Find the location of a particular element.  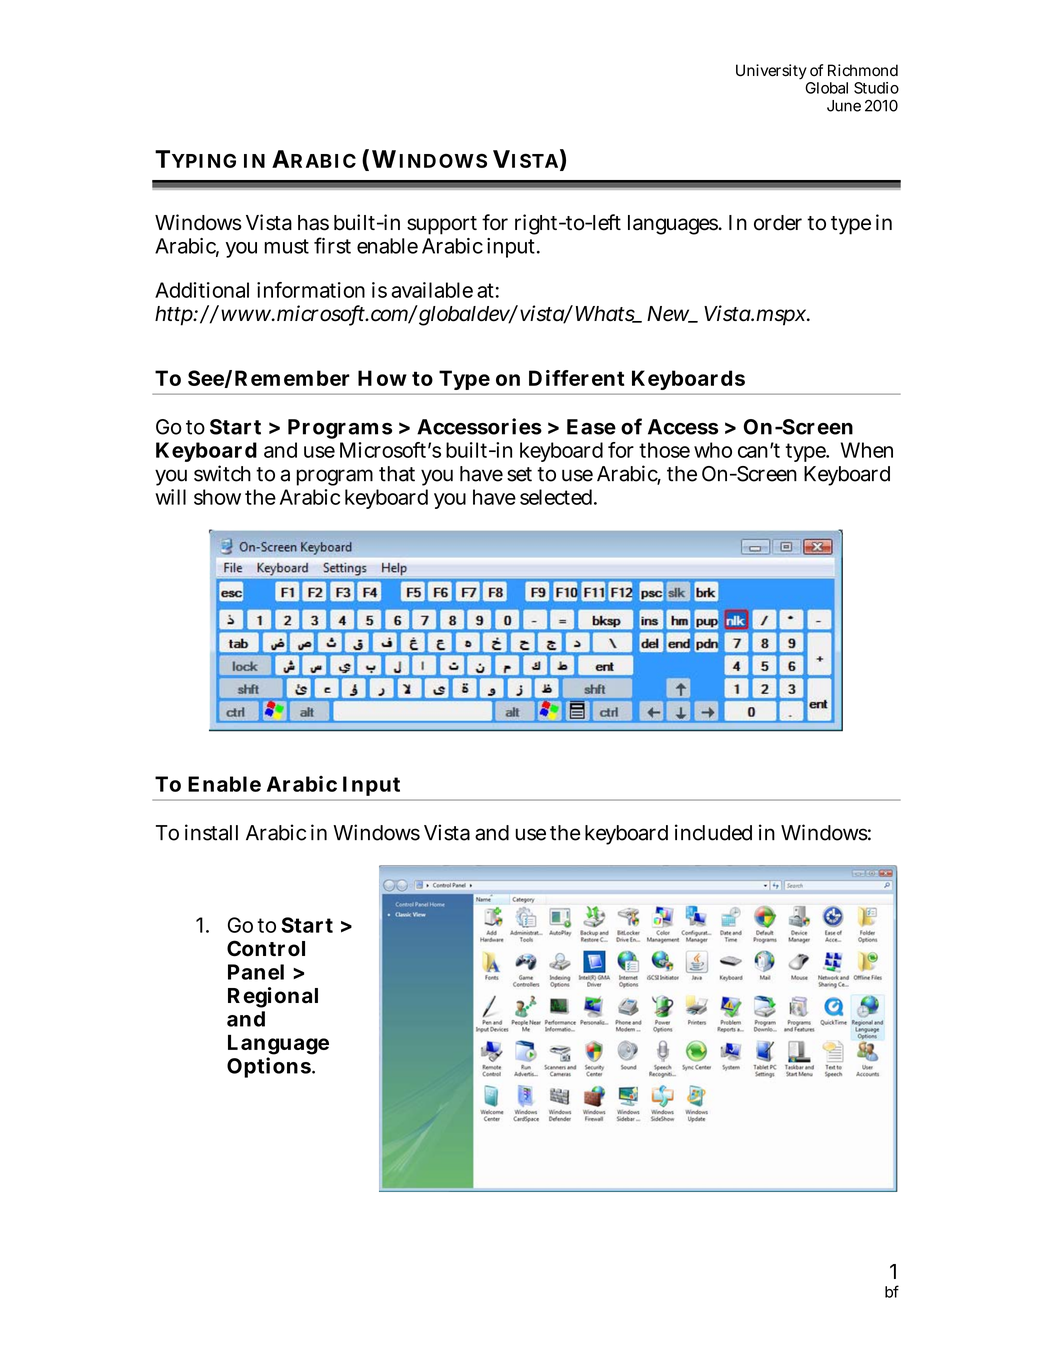

who is located at coordinates (713, 450).
